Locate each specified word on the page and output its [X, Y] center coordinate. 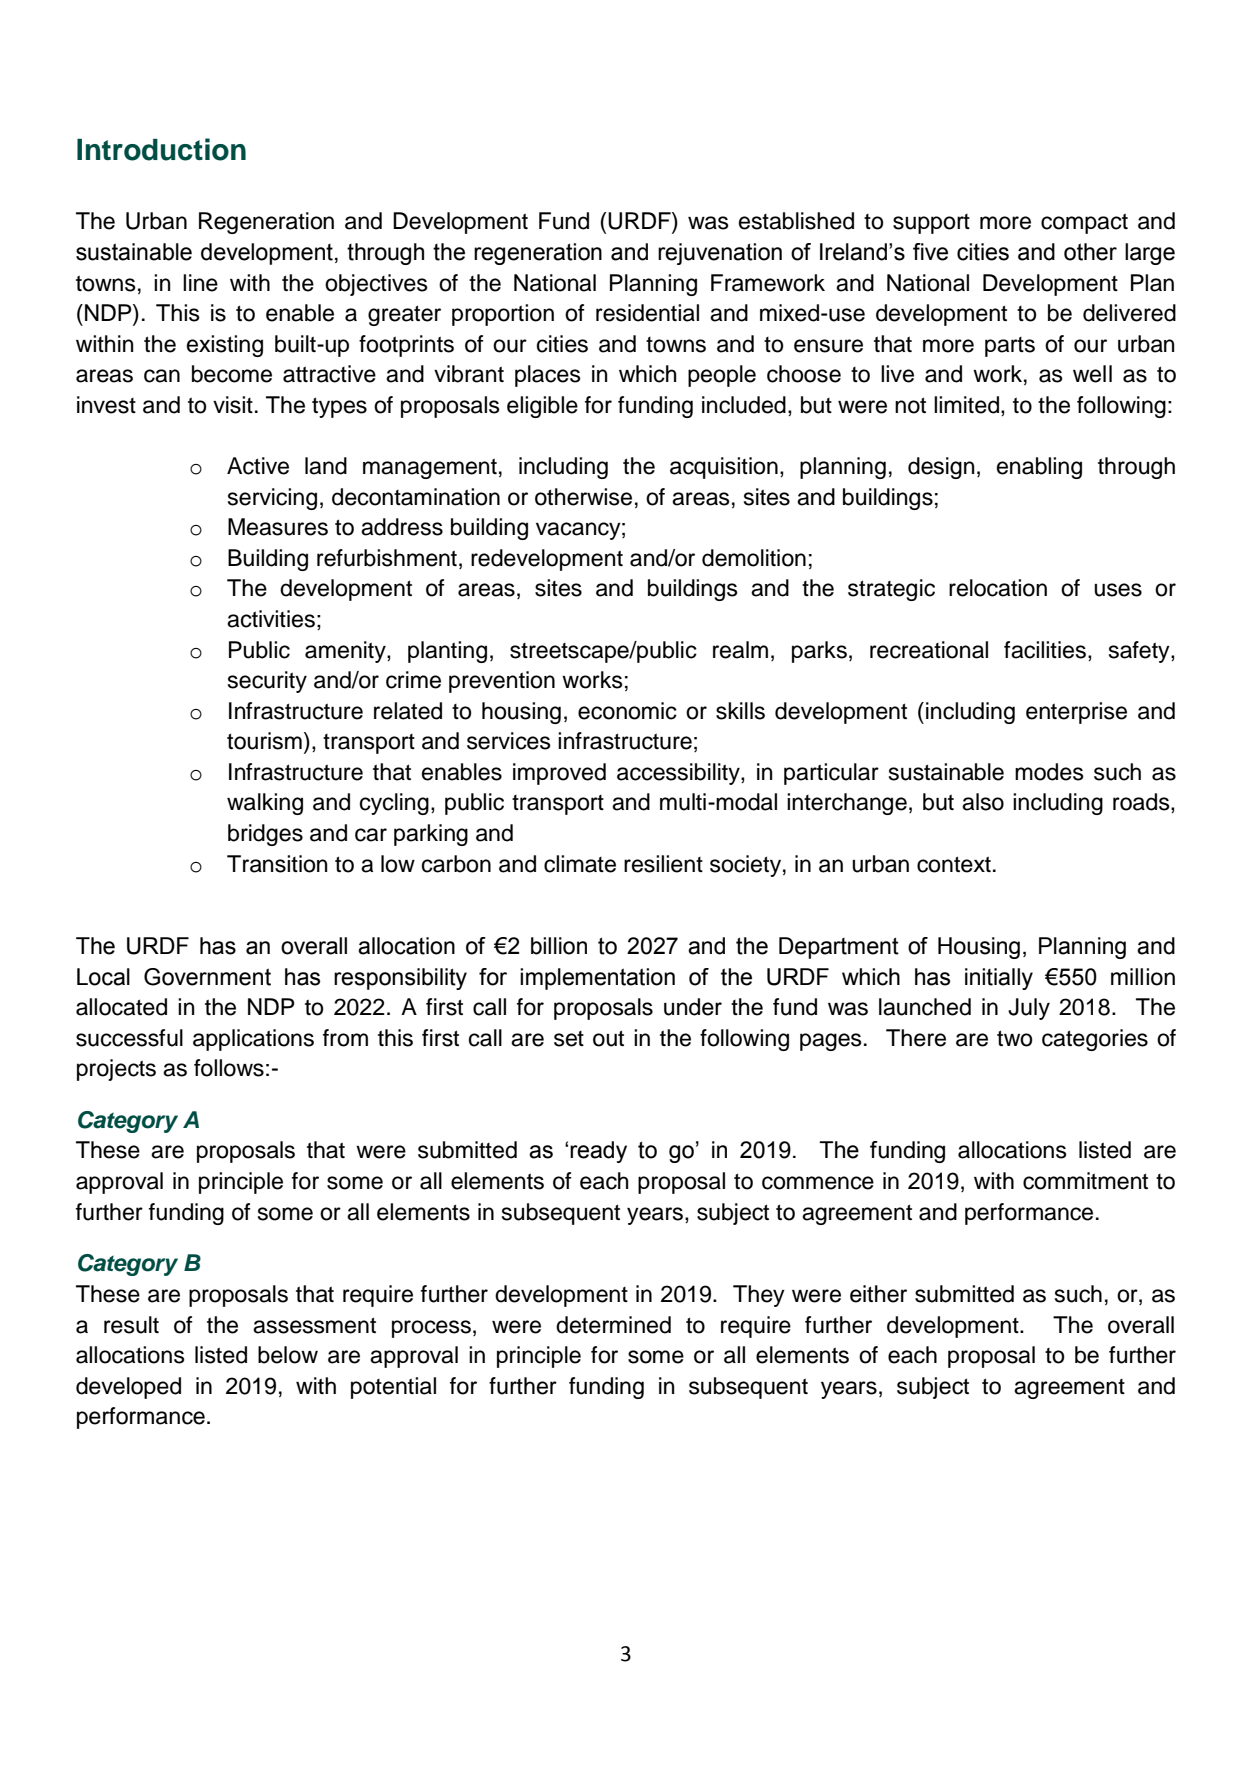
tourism [264, 741]
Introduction [161, 149]
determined [613, 1325]
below [288, 1355]
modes [1049, 772]
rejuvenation [720, 254]
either [878, 1294]
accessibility [679, 774]
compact [1084, 223]
